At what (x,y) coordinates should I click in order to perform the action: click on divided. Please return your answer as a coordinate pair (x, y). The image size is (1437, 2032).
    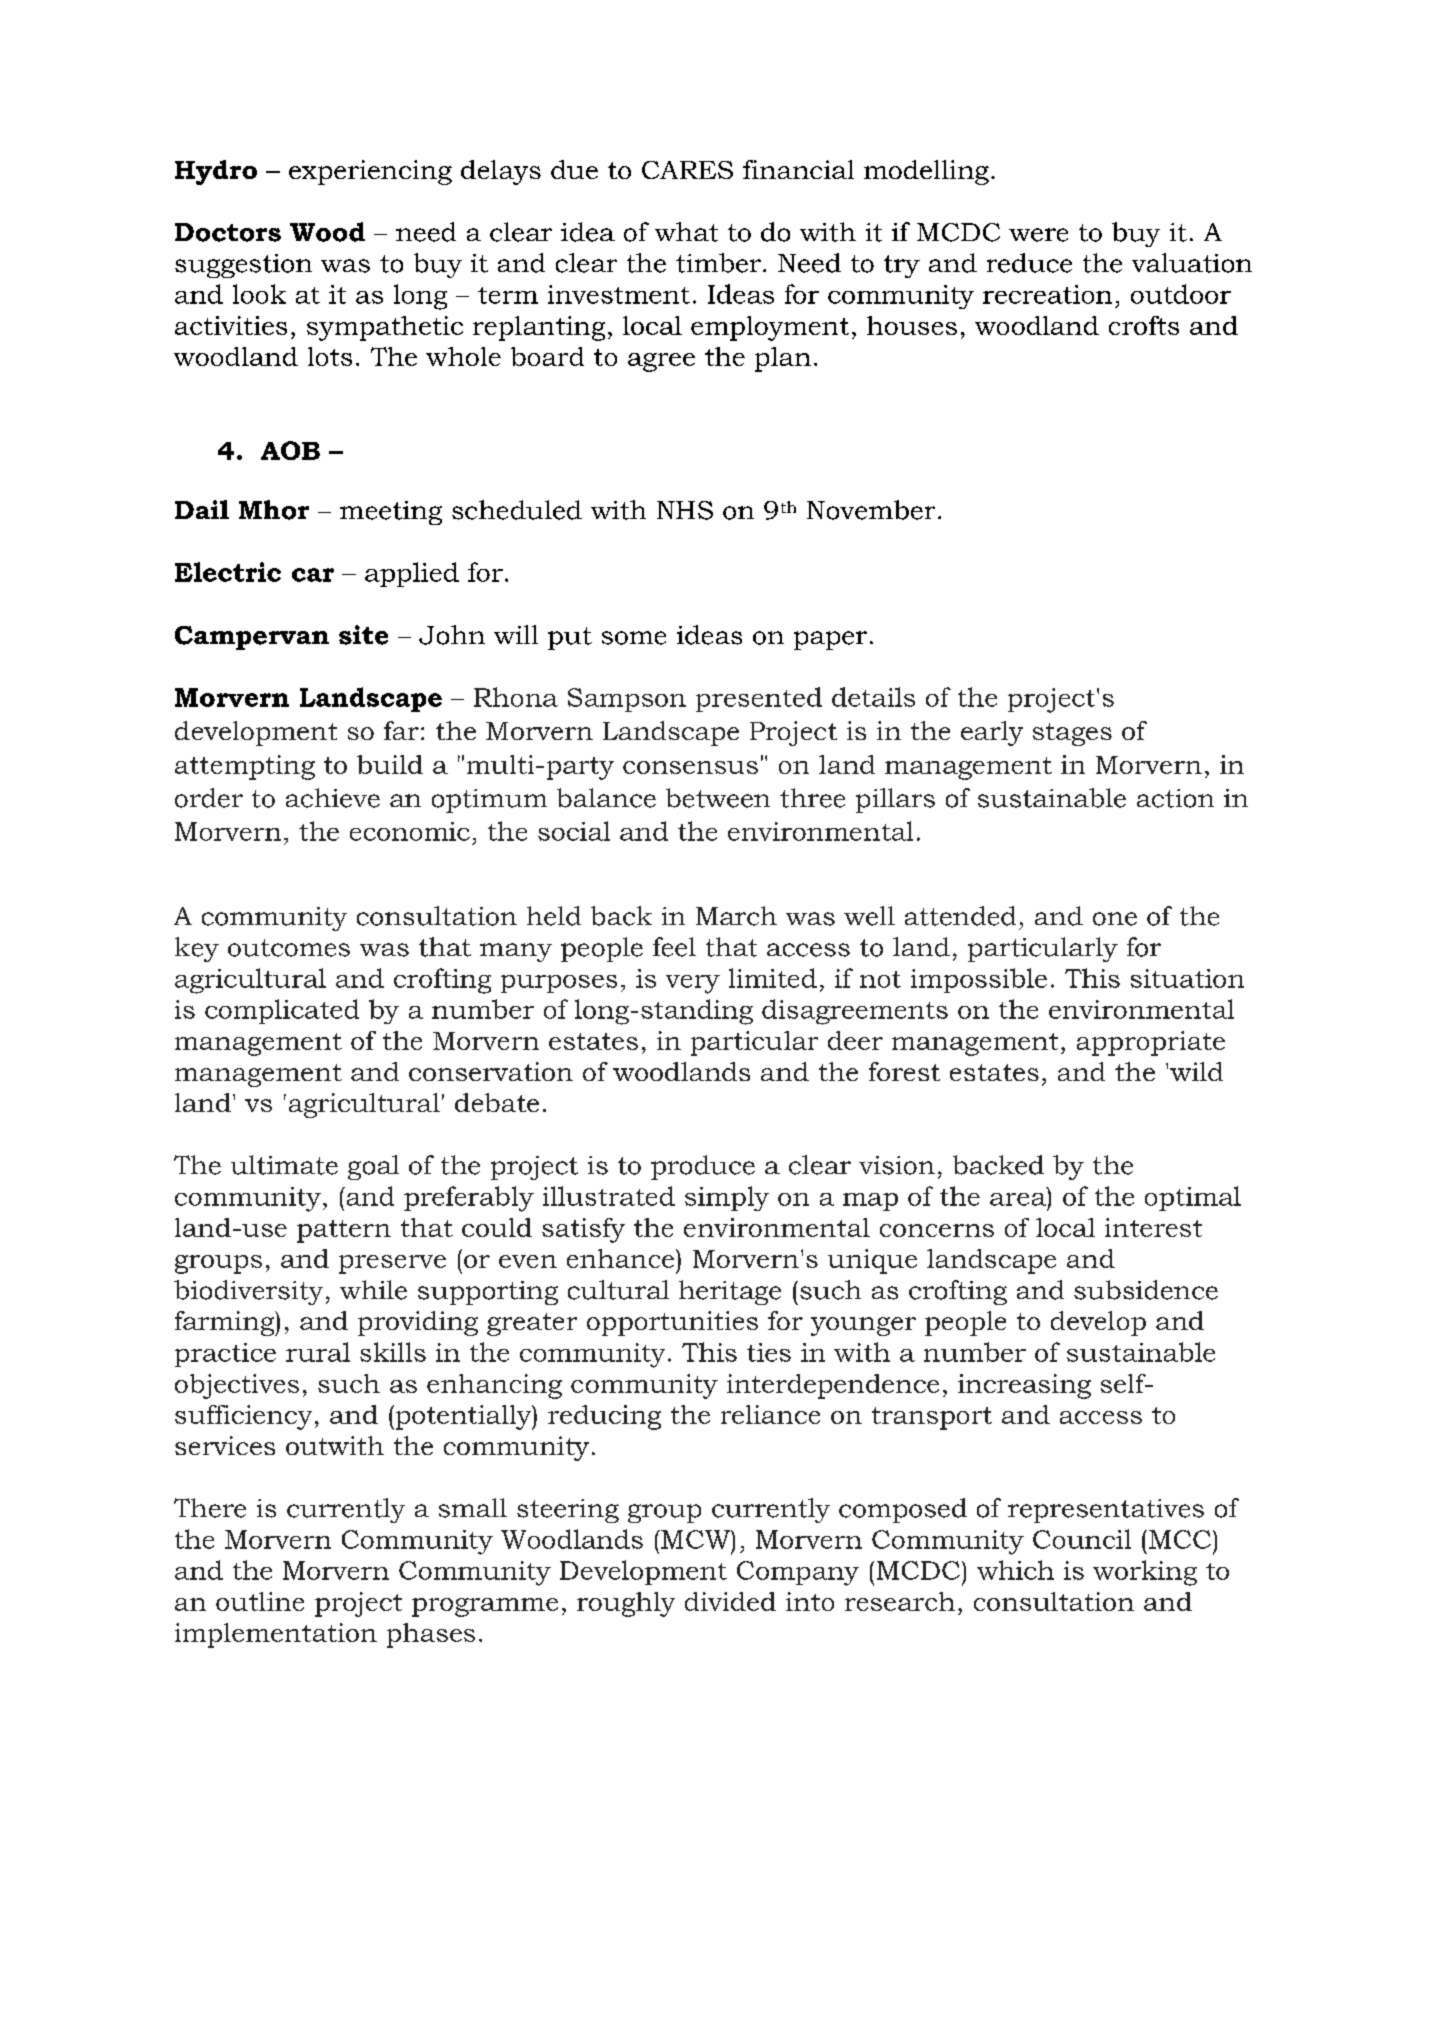
    Looking at the image, I should click on (730, 1601).
